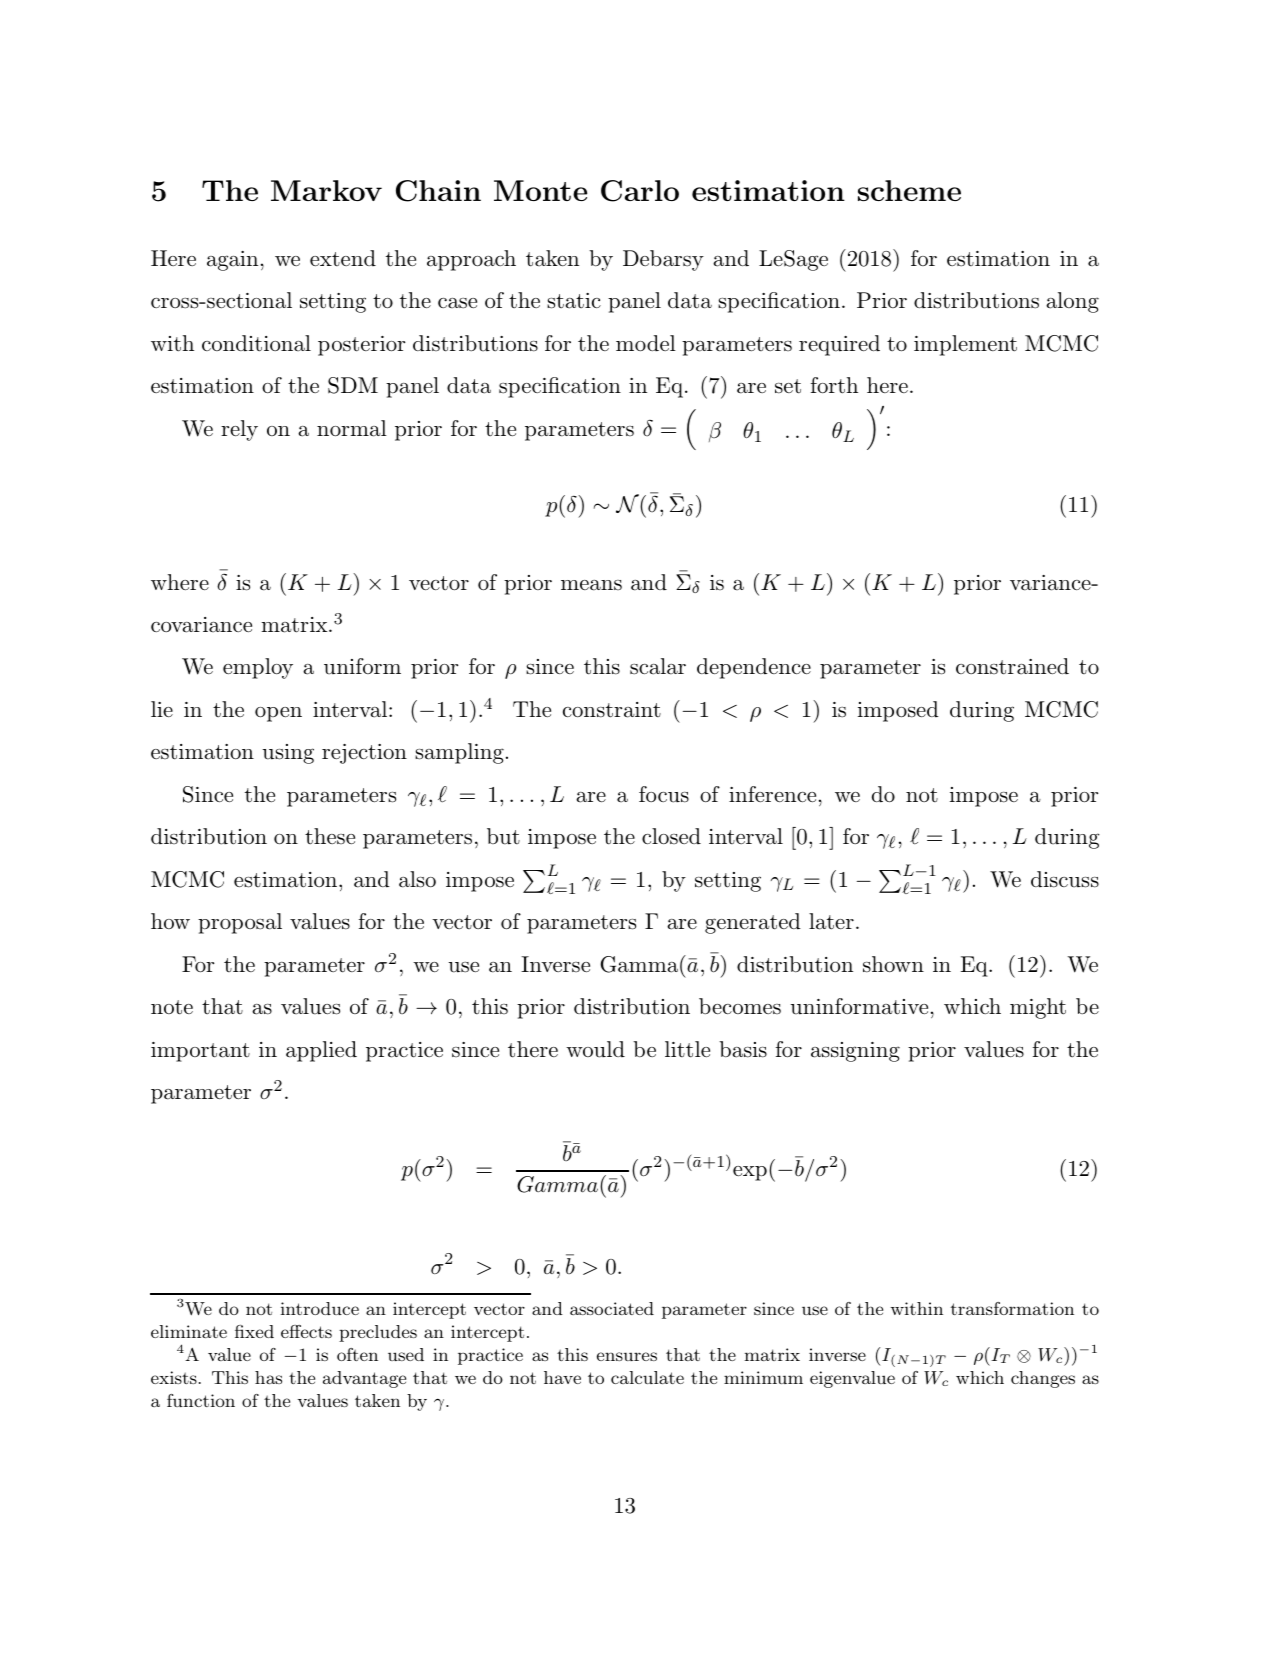 This screenshot has width=1280, height=1656. Describe the element at coordinates (627, 1356) in the screenshot. I see `ensures` at that location.
